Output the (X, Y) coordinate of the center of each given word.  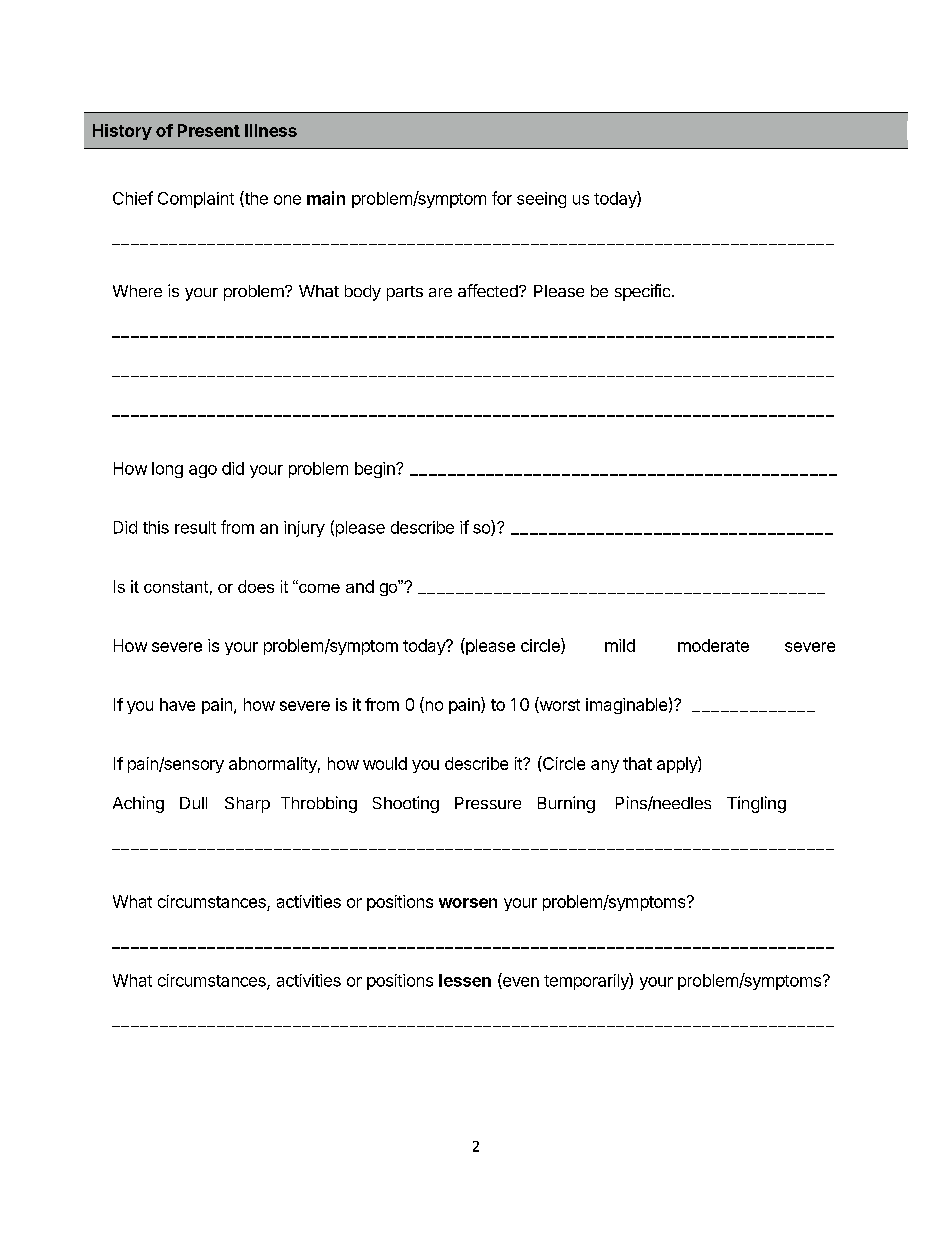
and (360, 586)
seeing (541, 200)
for (502, 198)
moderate (713, 645)
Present (209, 130)
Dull (193, 803)
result (195, 527)
